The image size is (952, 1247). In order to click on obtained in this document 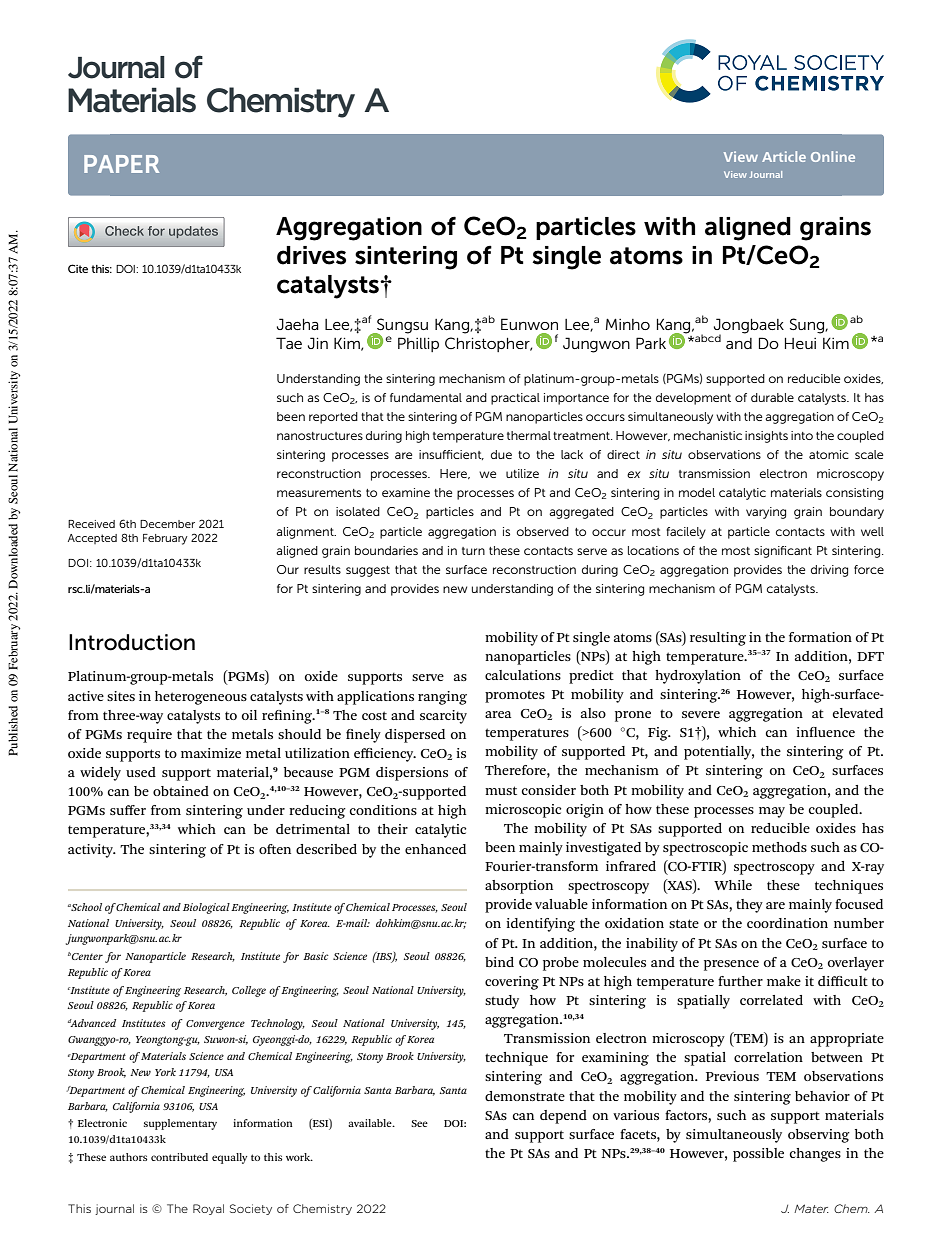, I will do `click(181, 791)`.
